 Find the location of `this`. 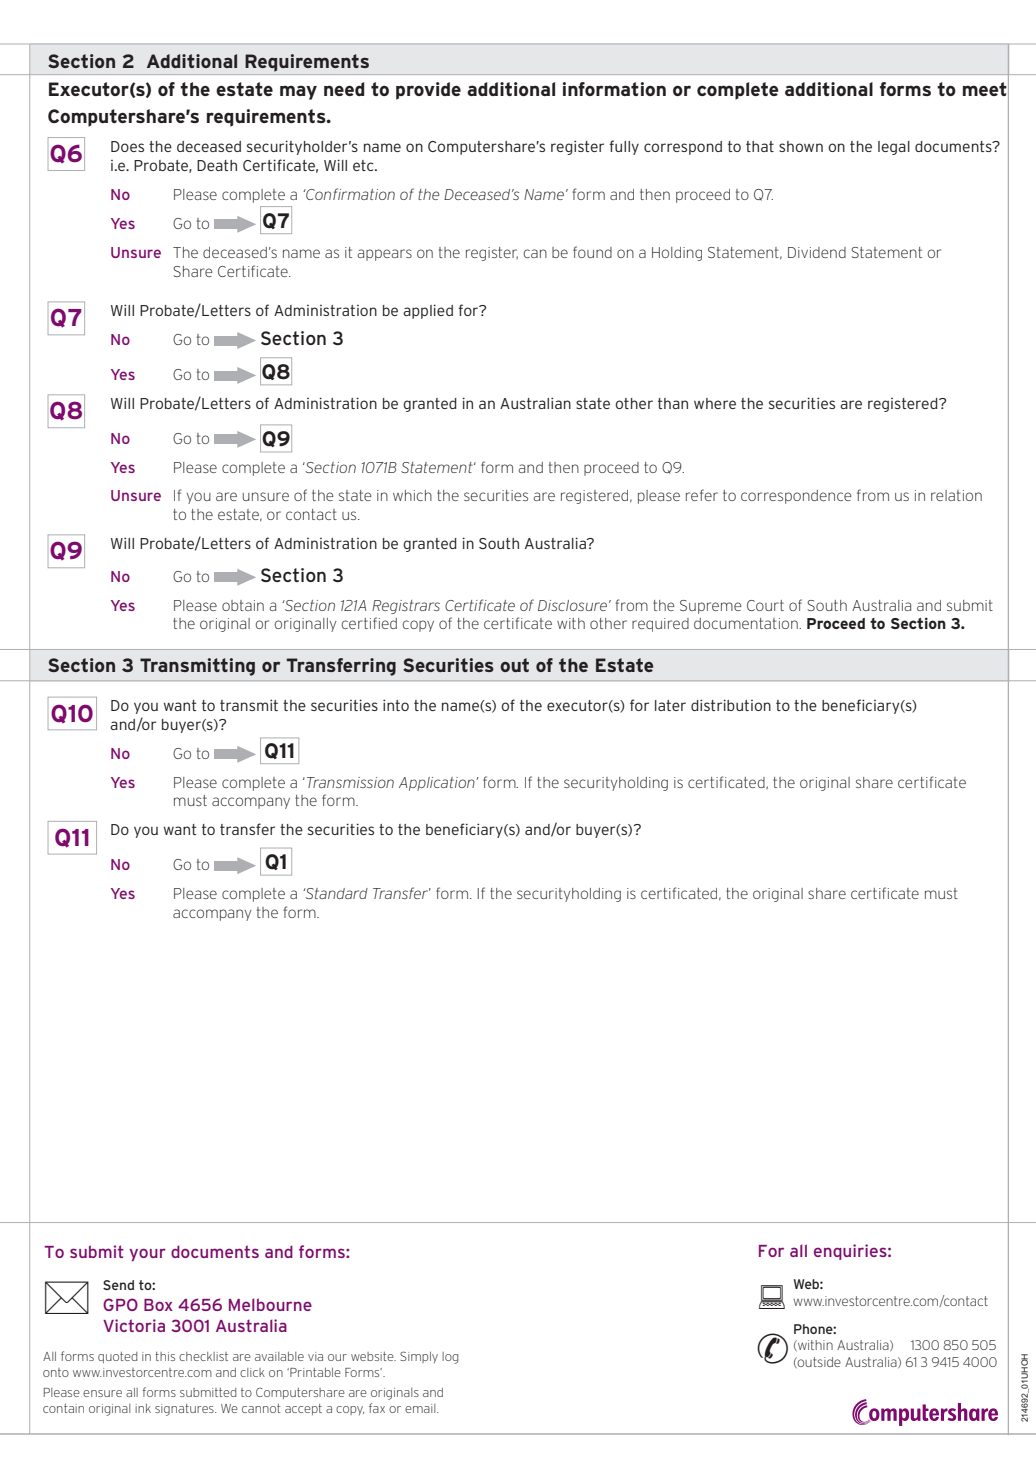

this is located at coordinates (165, 1356).
